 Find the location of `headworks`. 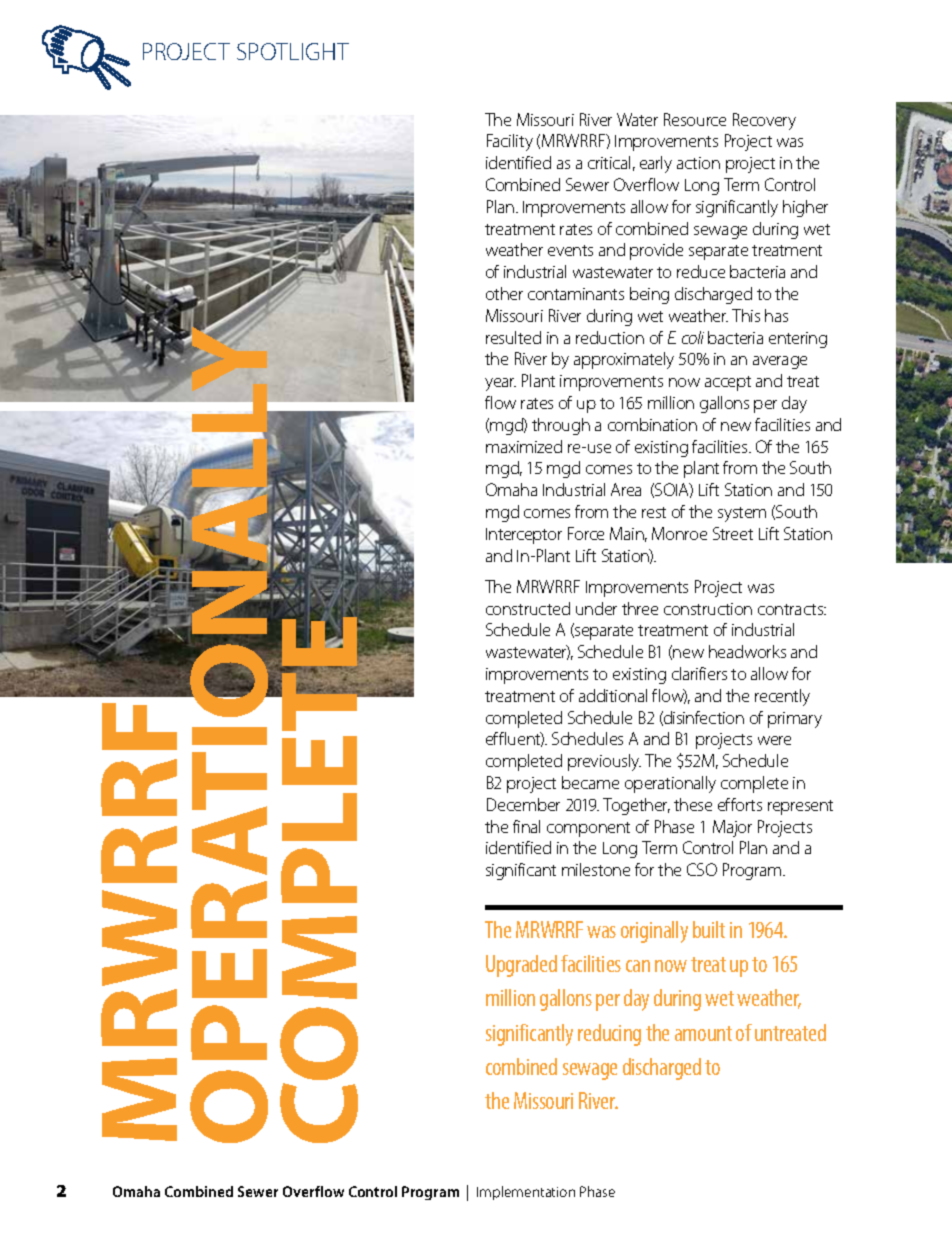

headworks is located at coordinates (747, 651).
